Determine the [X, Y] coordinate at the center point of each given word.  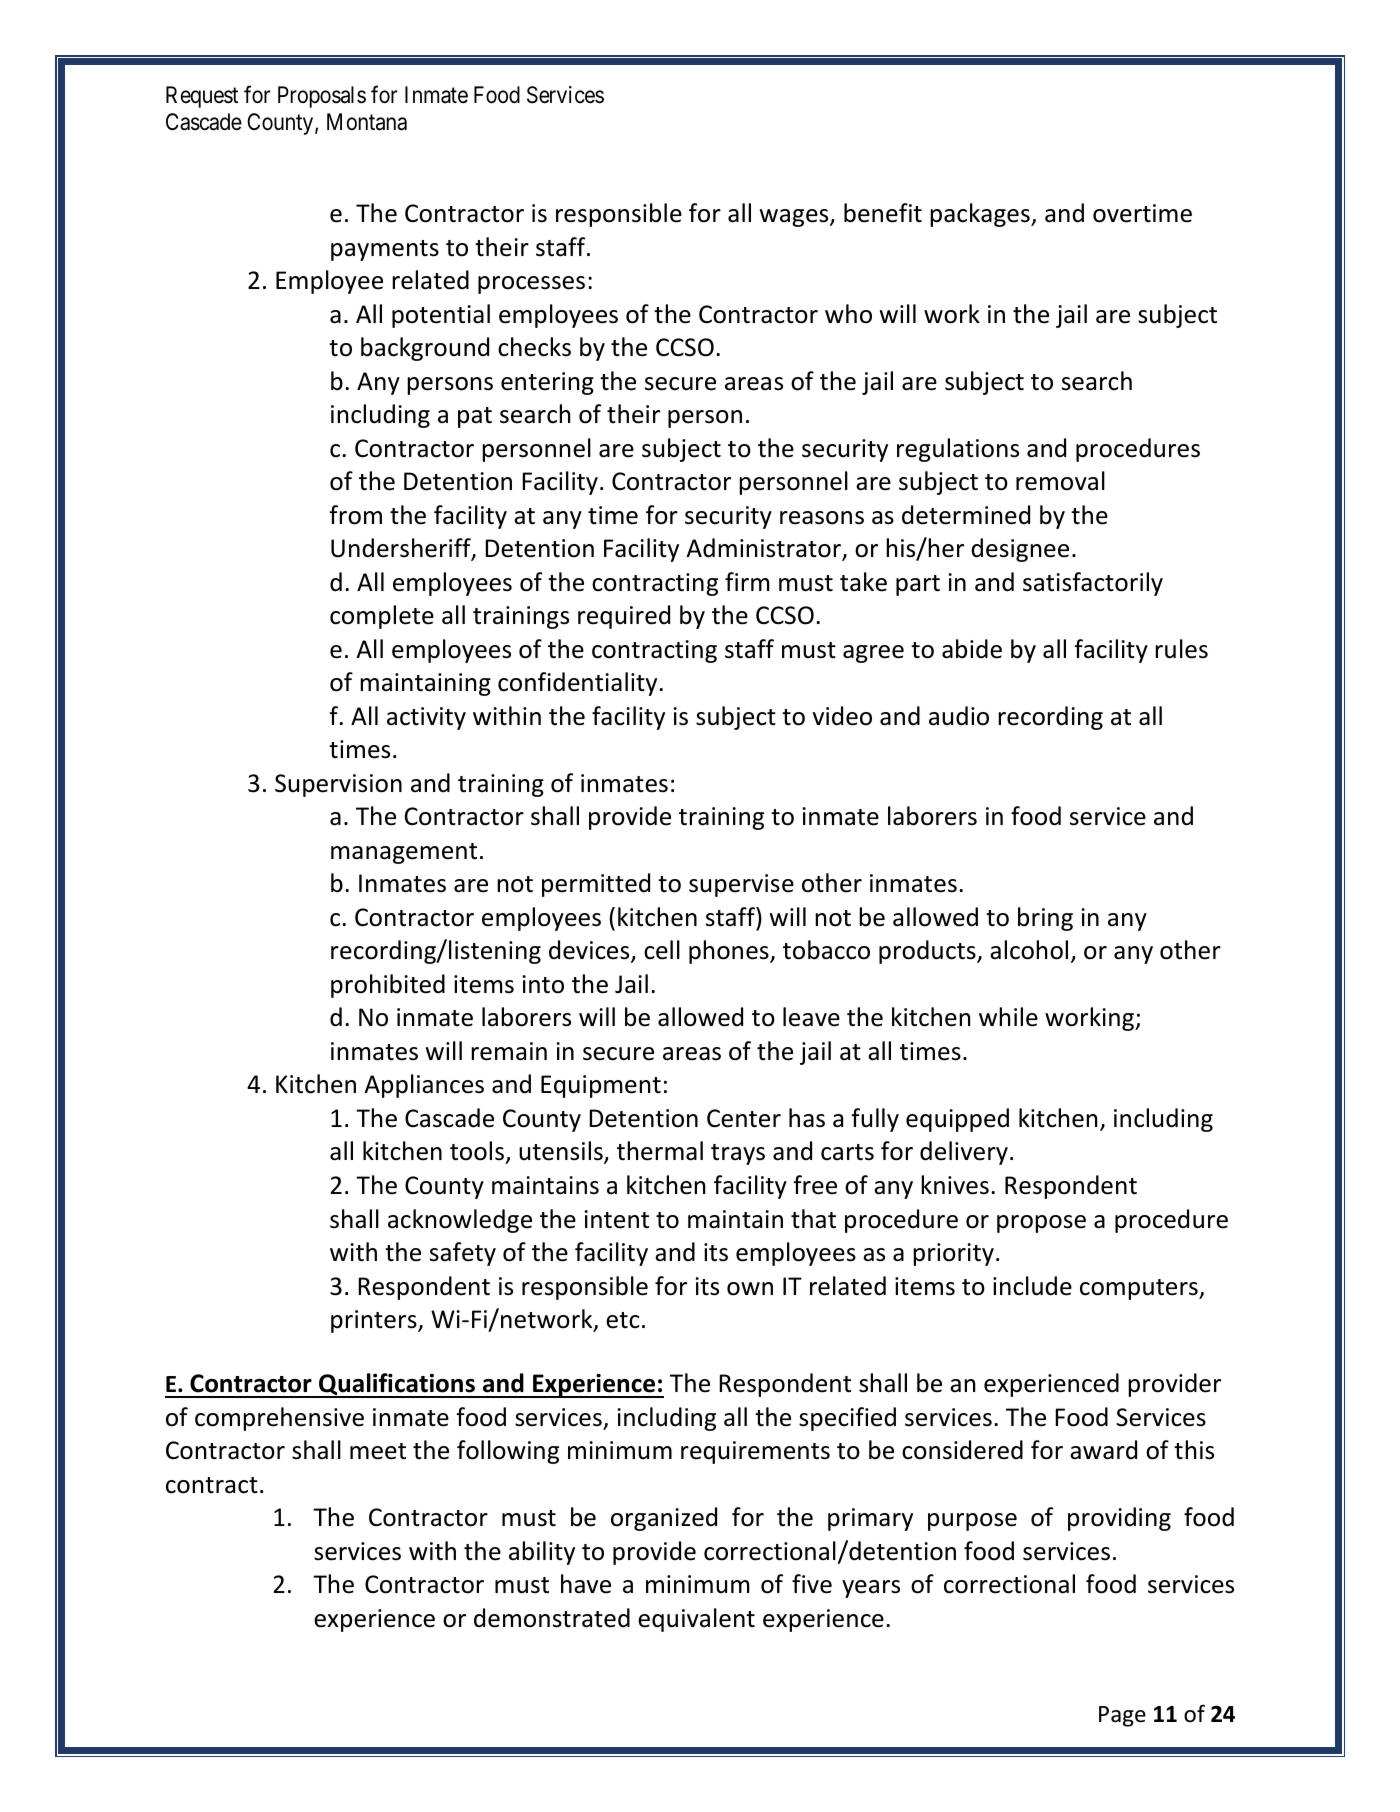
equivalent [696, 1620]
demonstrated [552, 1618]
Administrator [765, 549]
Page [1122, 1716]
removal [1060, 481]
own [750, 1289]
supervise [741, 885]
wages [795, 218]
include [1032, 1286]
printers [375, 1321]
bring [1045, 919]
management [404, 853]
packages [981, 215]
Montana [367, 122]
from [355, 515]
